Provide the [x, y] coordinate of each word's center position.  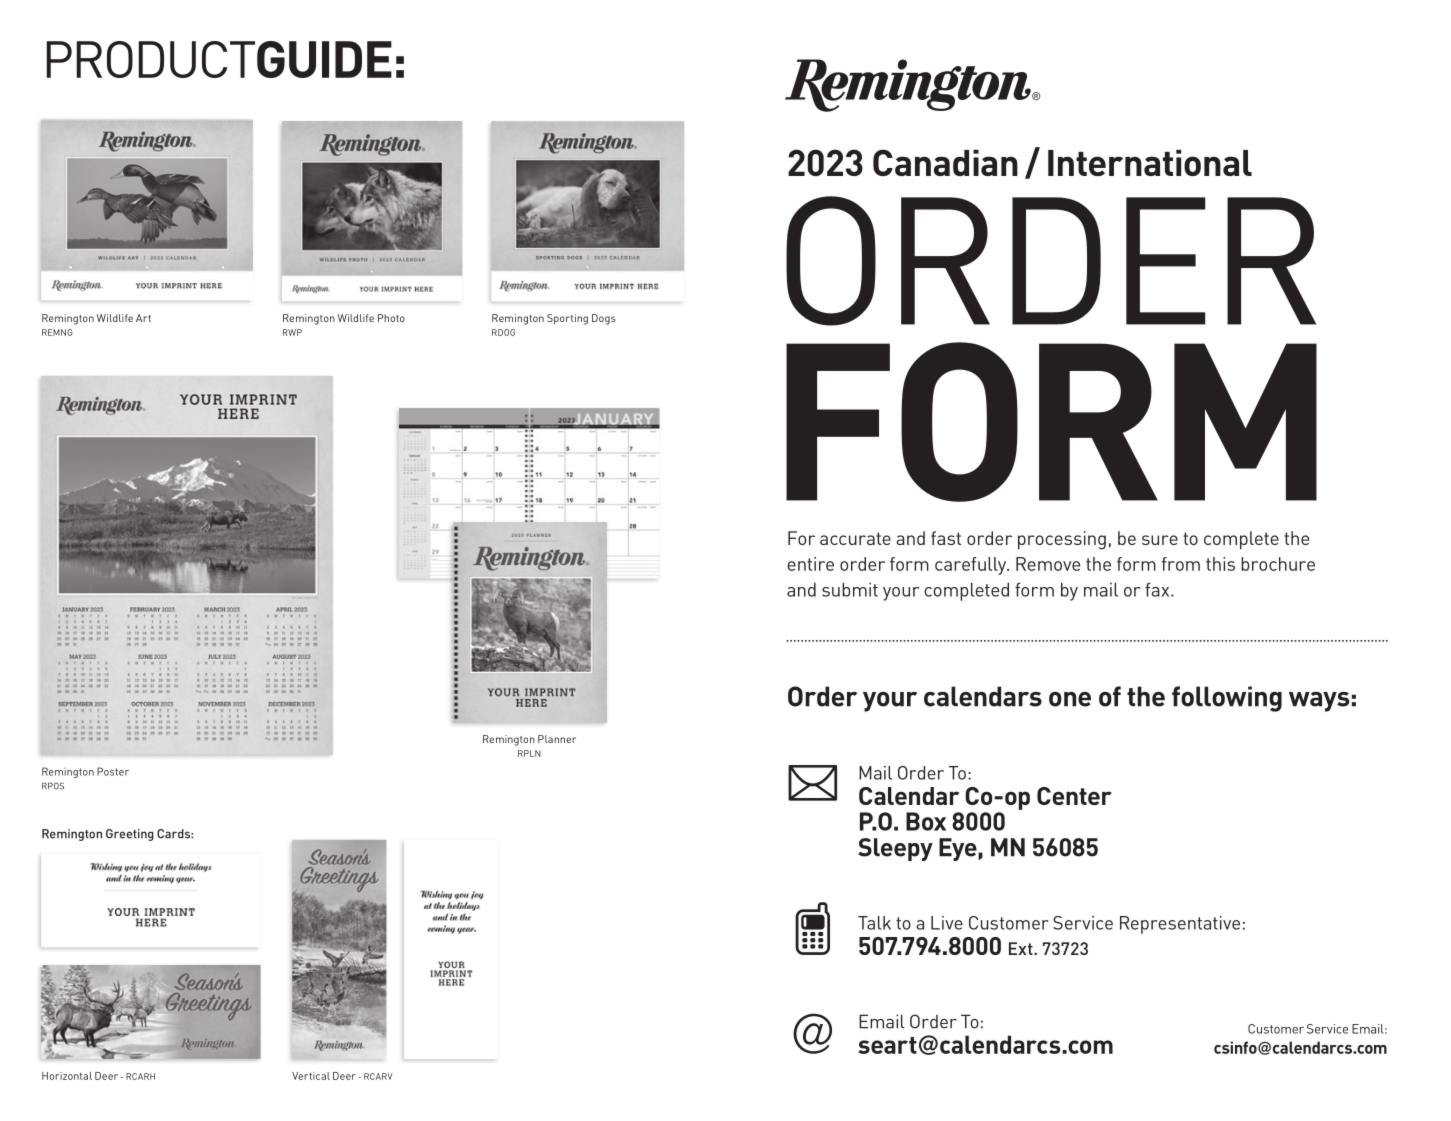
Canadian [945, 162]
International [1150, 162]
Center [1074, 796]
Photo [391, 318]
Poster [113, 771]
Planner [557, 739]
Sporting [567, 319]
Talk [874, 923]
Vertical [311, 1076]
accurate [855, 538]
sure [1160, 540]
